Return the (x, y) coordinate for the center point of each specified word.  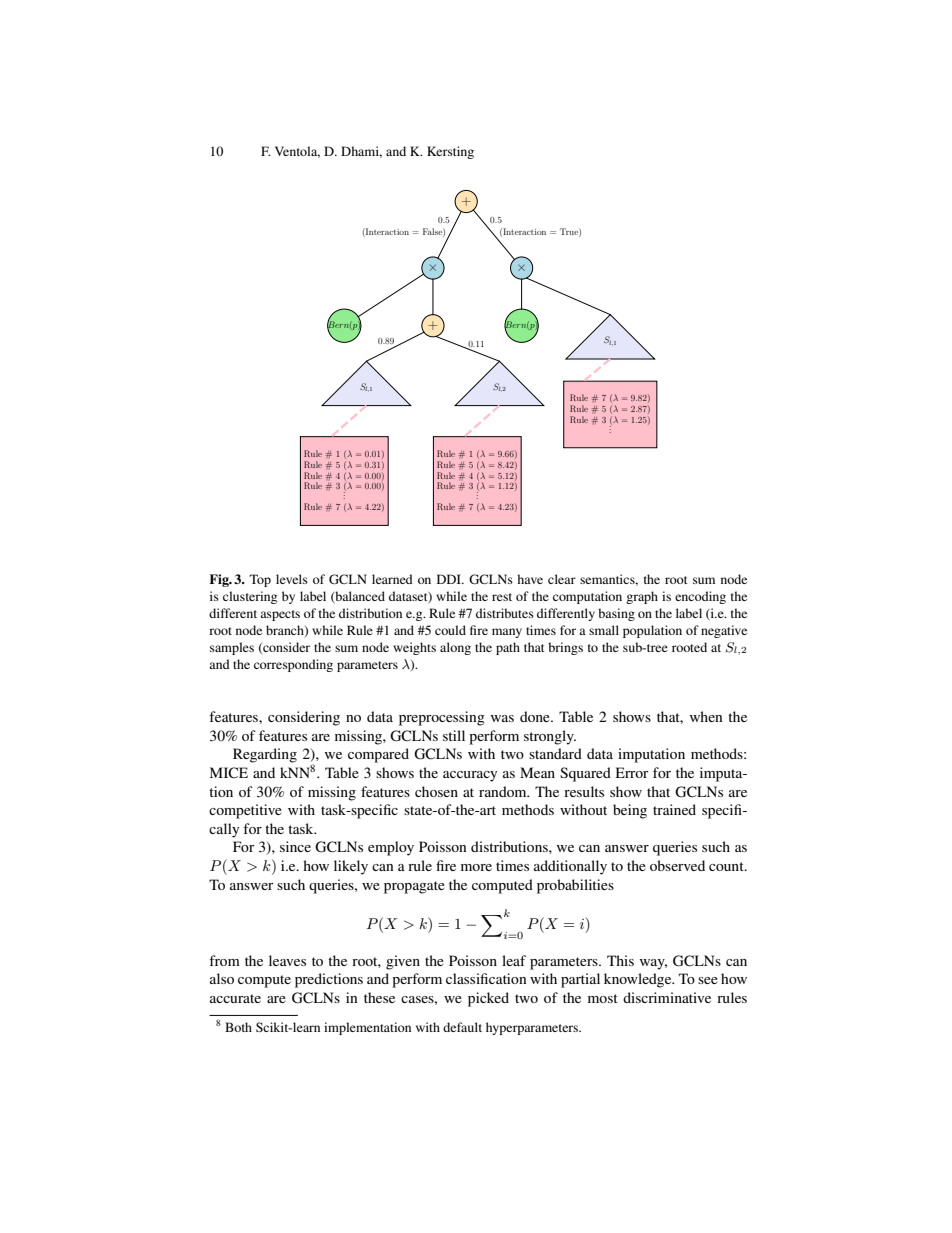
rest (502, 597)
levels (292, 579)
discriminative (667, 997)
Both (238, 1027)
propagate (414, 887)
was (502, 718)
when (706, 716)
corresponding (293, 665)
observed (677, 865)
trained (674, 809)
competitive (245, 811)
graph (642, 597)
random (504, 791)
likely (351, 867)
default (462, 1027)
